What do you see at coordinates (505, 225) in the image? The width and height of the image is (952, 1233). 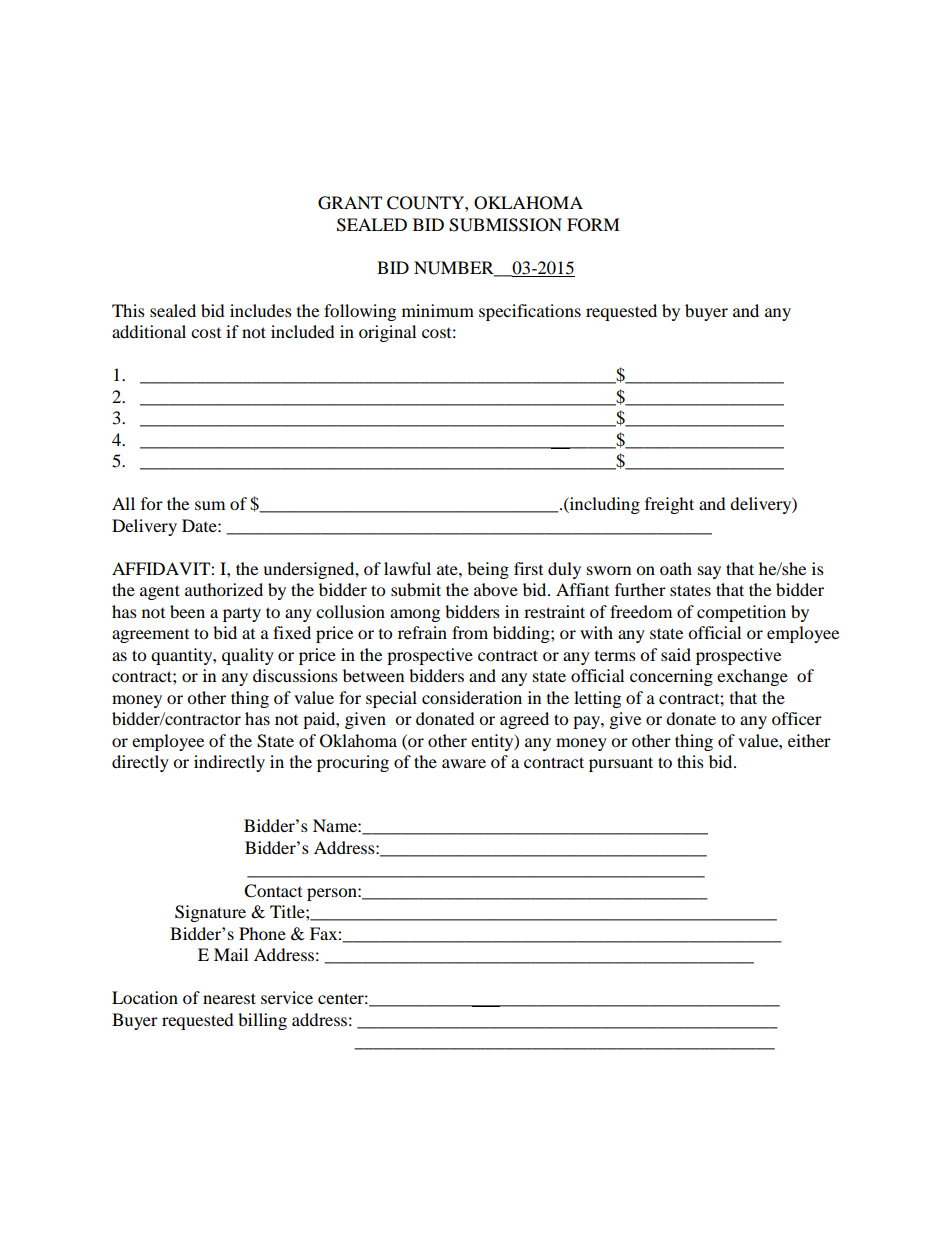 I see `SUBMISSION` at bounding box center [505, 225].
